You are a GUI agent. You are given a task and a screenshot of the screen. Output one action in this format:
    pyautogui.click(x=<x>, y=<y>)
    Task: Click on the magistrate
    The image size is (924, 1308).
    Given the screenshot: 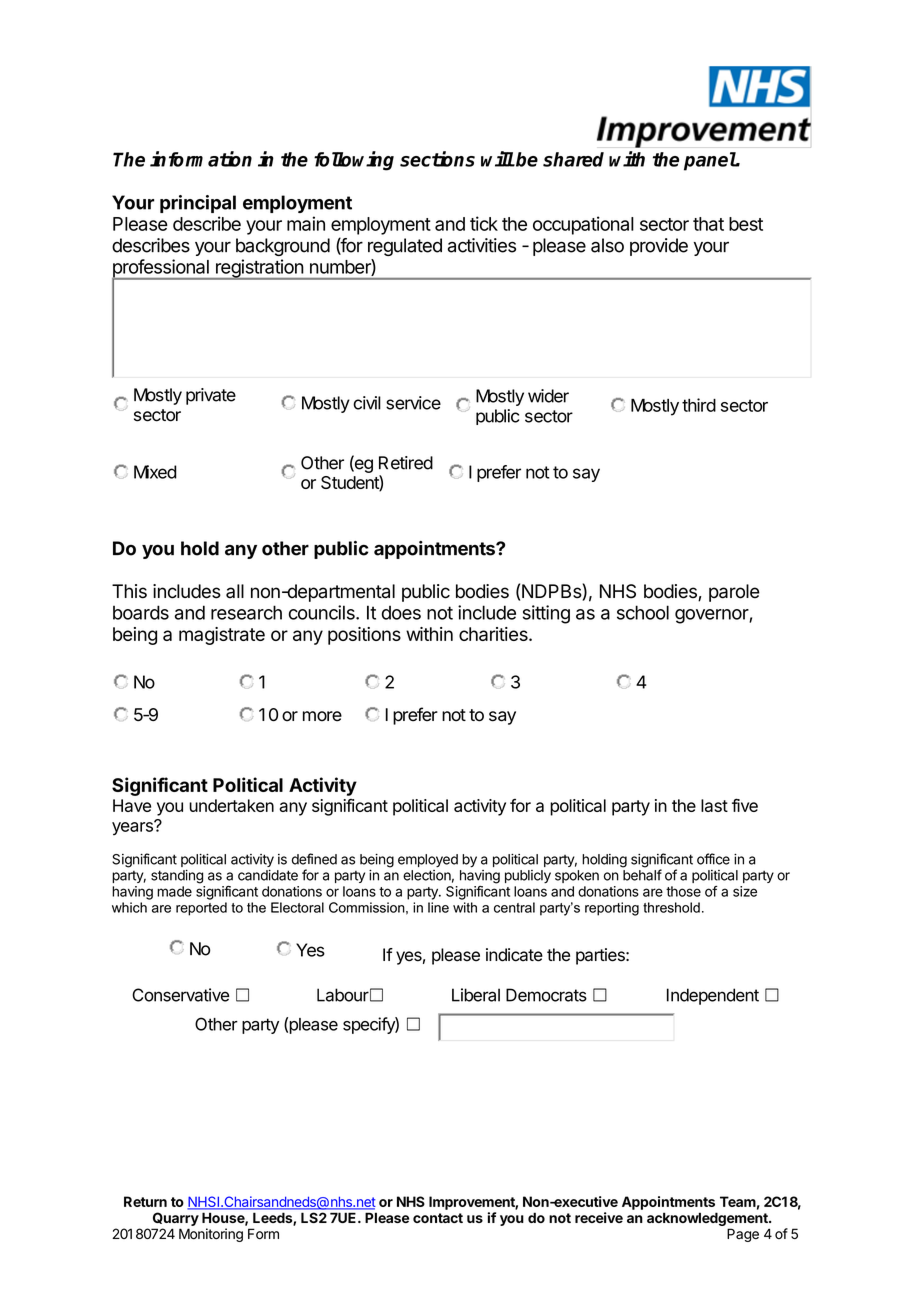 What is the action you would take?
    pyautogui.click(x=222, y=636)
